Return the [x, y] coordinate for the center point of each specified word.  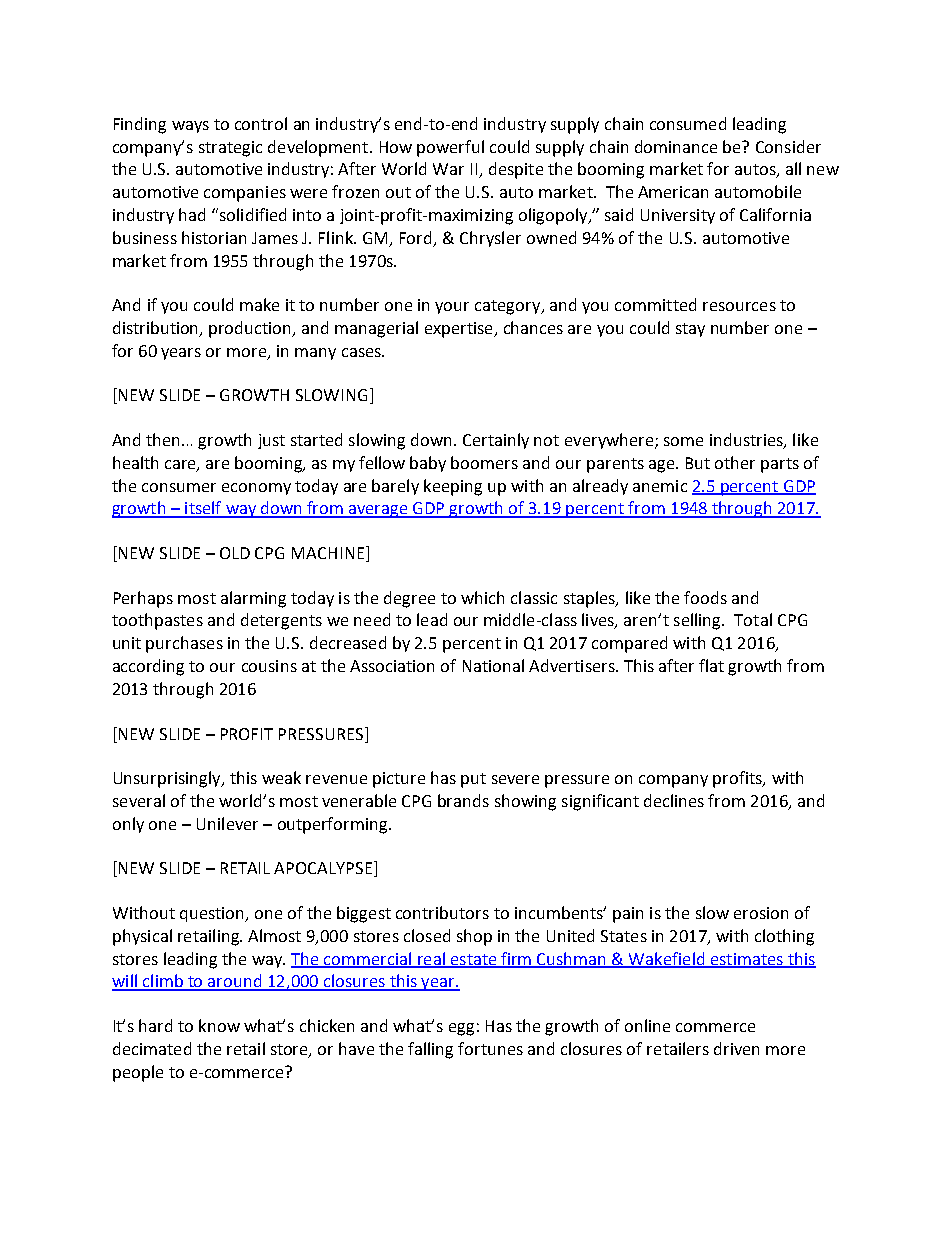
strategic [230, 149]
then [164, 439]
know [219, 1025]
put [473, 780]
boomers [484, 462]
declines [674, 800]
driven [736, 1048]
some [683, 441]
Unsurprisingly [168, 779]
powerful [450, 148]
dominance [676, 146]
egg [461, 1029]
